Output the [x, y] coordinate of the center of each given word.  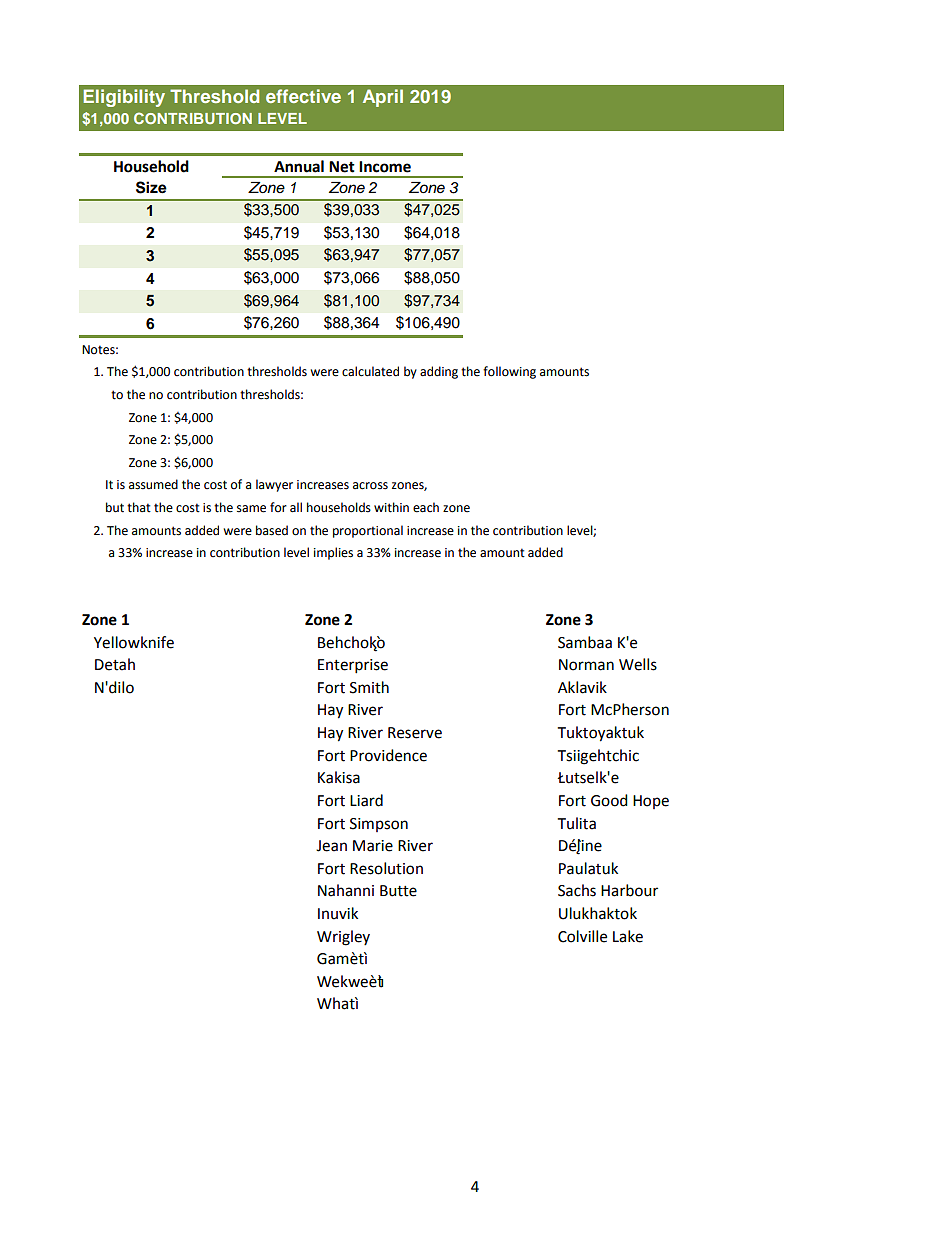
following [509, 372]
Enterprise [353, 666]
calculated [370, 371]
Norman [586, 665]
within [391, 507]
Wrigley [343, 938]
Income [385, 167]
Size [151, 187]
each [426, 507]
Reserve [415, 733]
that [139, 507]
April [383, 98]
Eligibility [124, 98]
